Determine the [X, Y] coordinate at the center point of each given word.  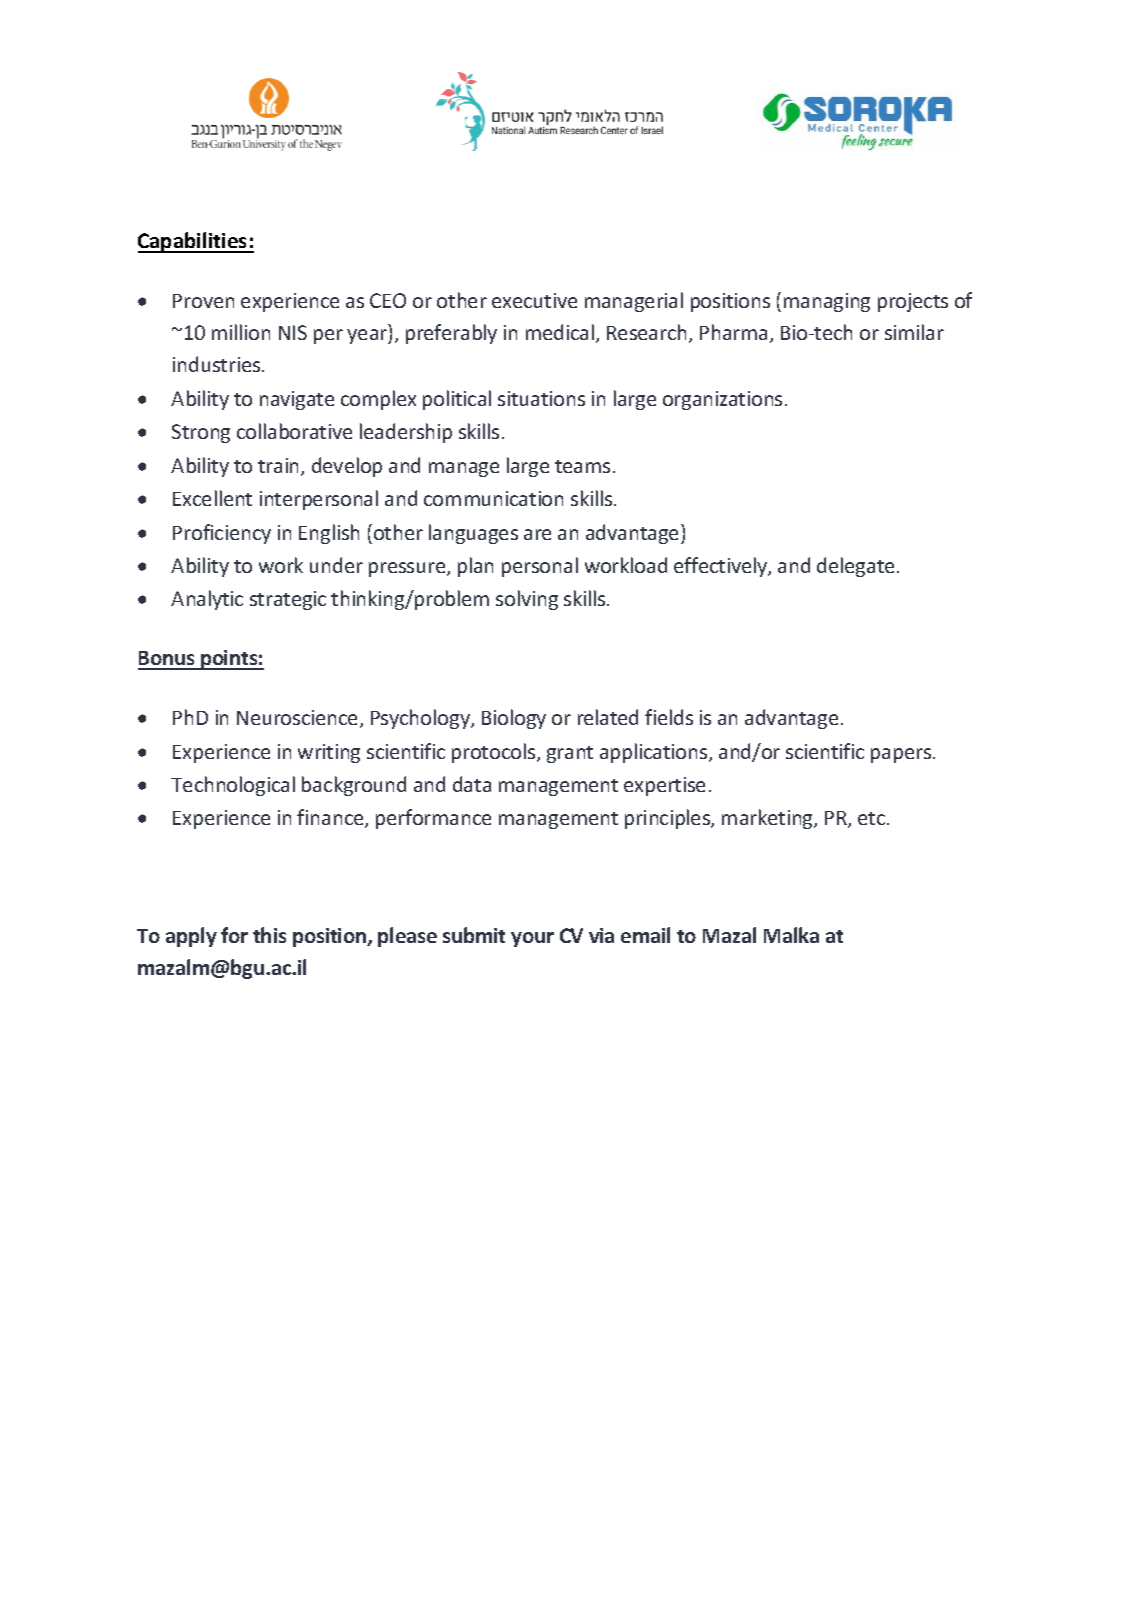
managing [827, 302]
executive [534, 300]
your [532, 939]
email [645, 935]
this [269, 935]
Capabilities [194, 242]
